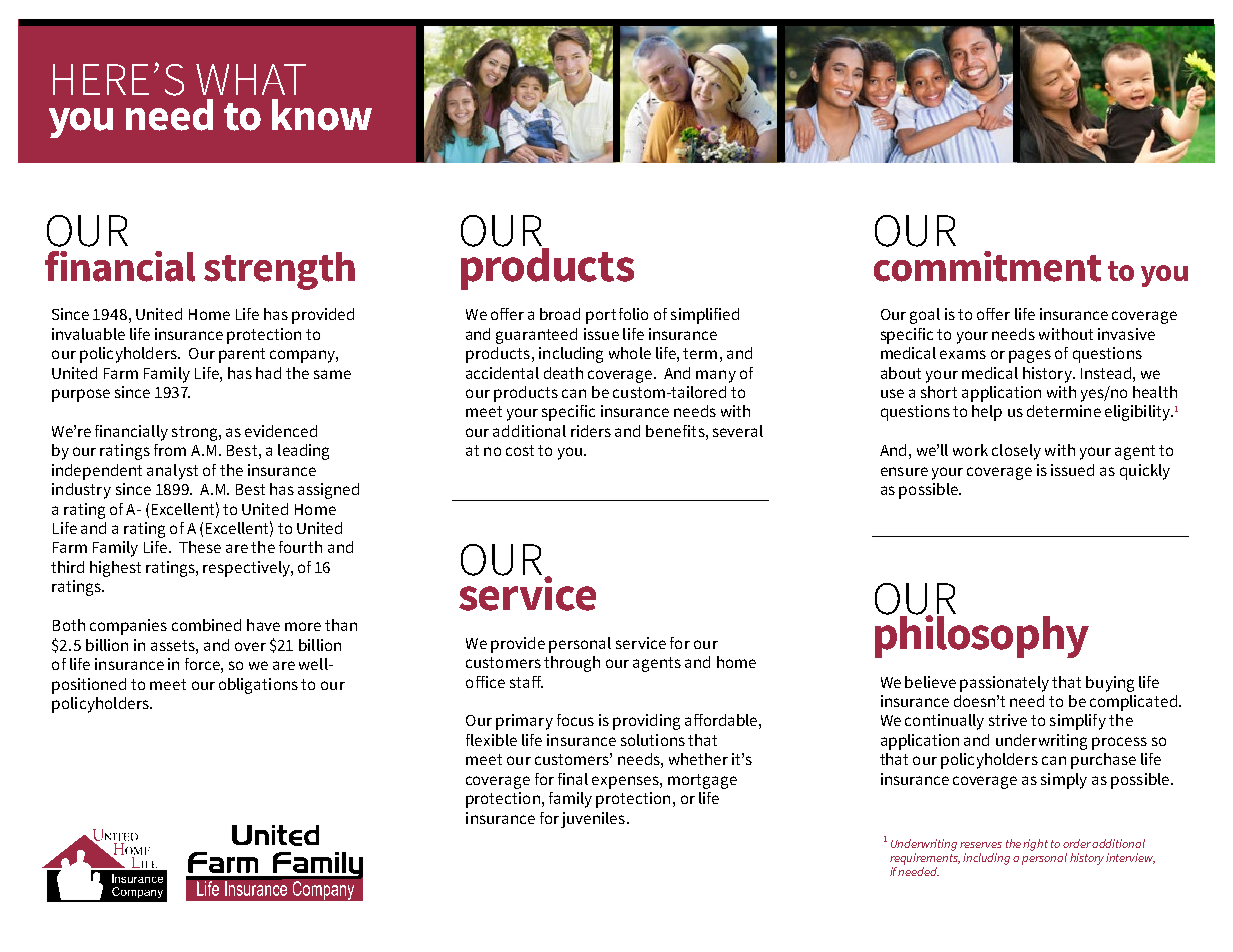 This document has height=952, width=1233. Describe the element at coordinates (322, 115) in the document. I see `know` at that location.
